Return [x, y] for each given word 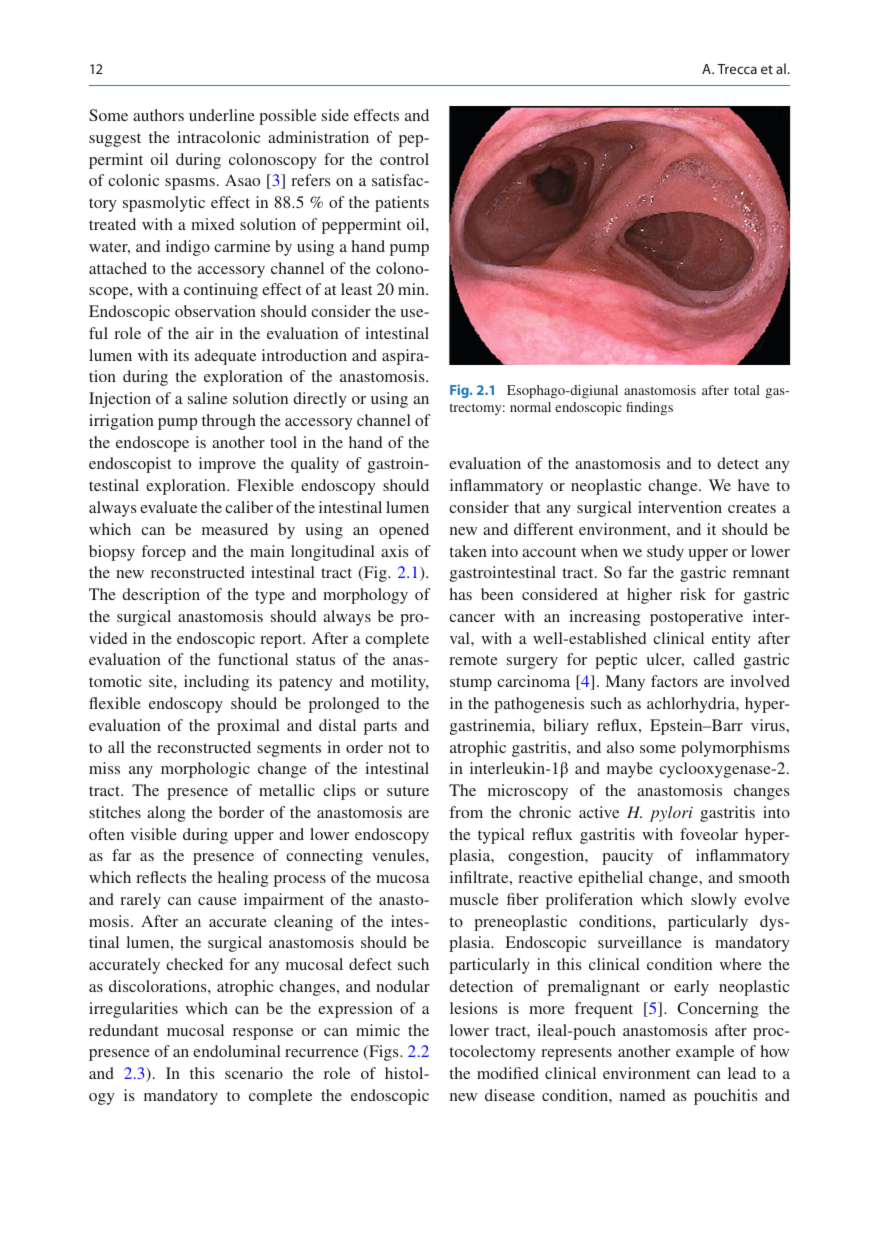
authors [158, 115]
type [270, 597]
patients [402, 204]
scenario [254, 1073]
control [404, 159]
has [461, 594]
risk [693, 594]
